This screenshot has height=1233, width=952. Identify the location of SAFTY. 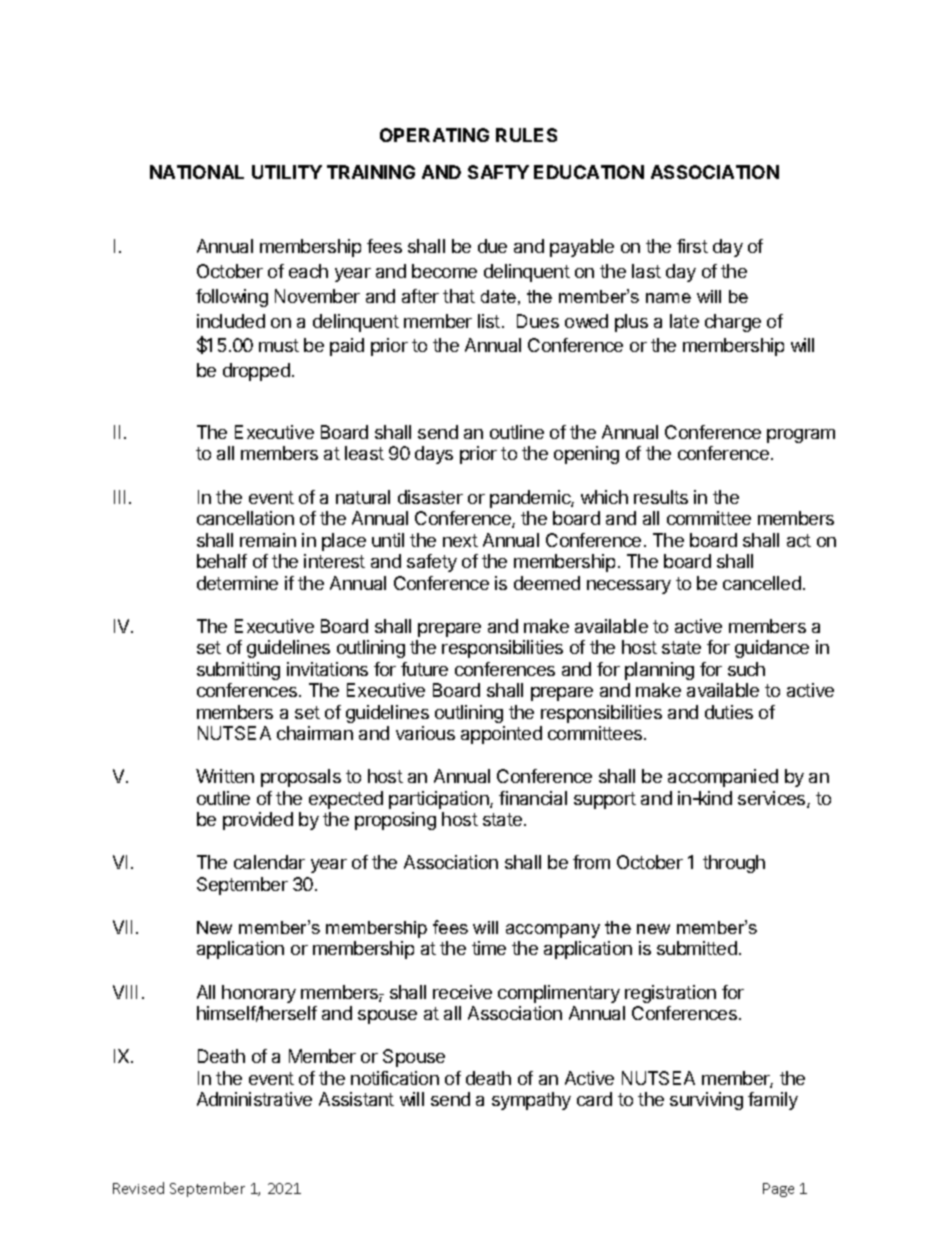
(498, 172).
